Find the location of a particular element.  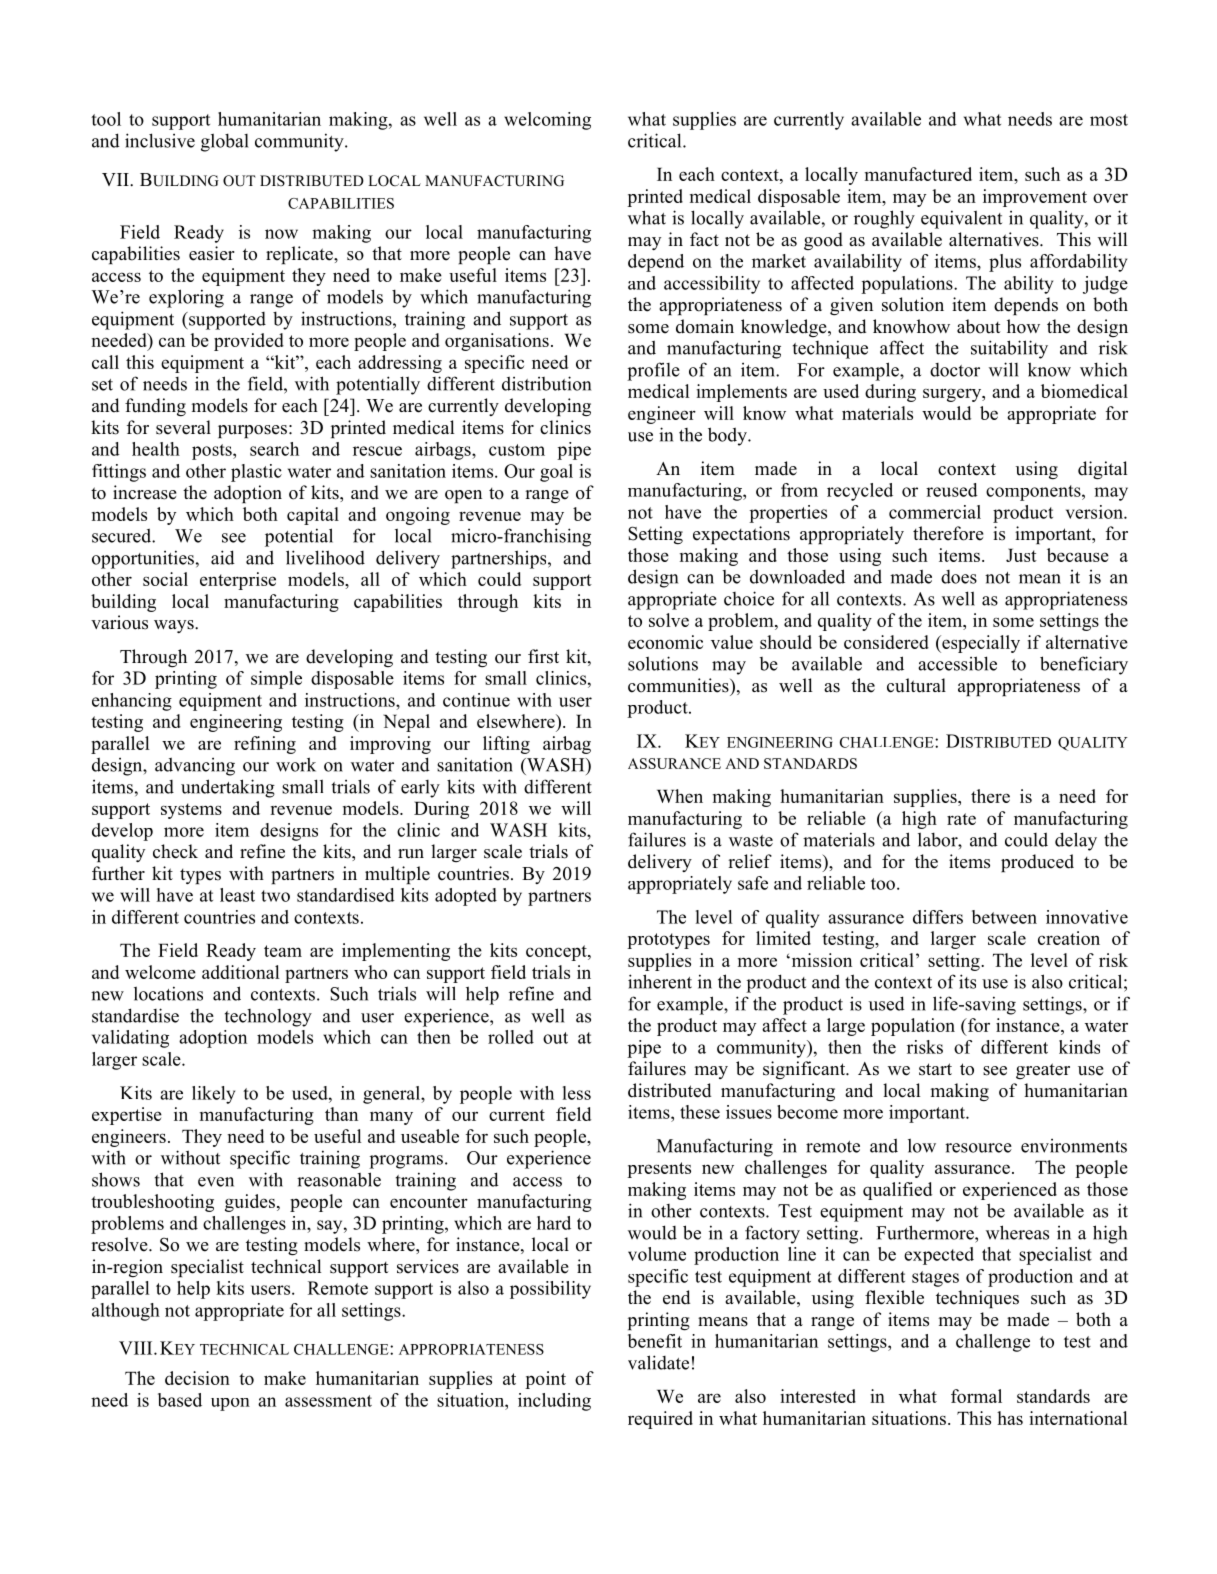

economic is located at coordinates (665, 642).
